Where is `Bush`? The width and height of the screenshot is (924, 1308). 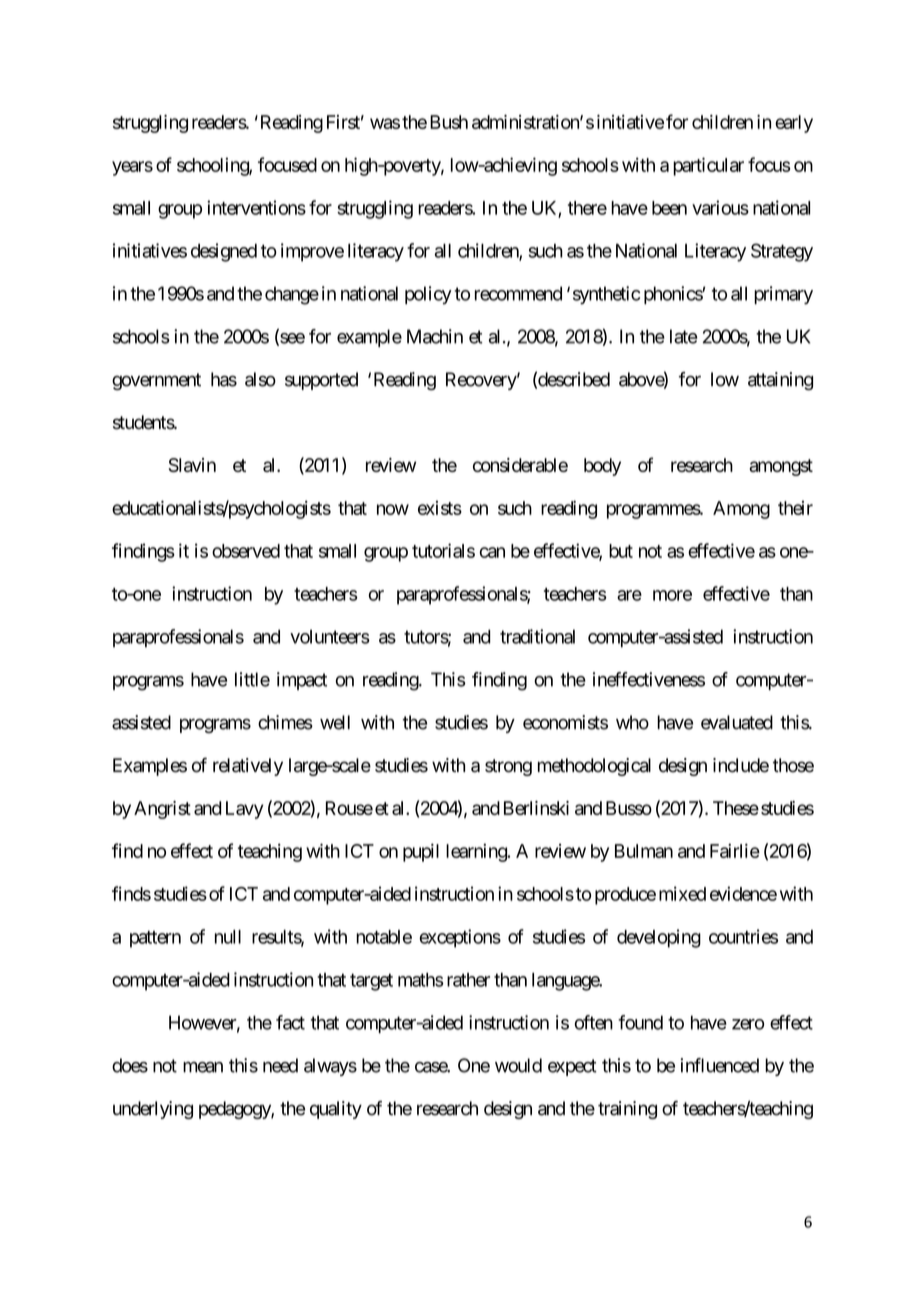 Bush is located at coordinates (449, 122).
